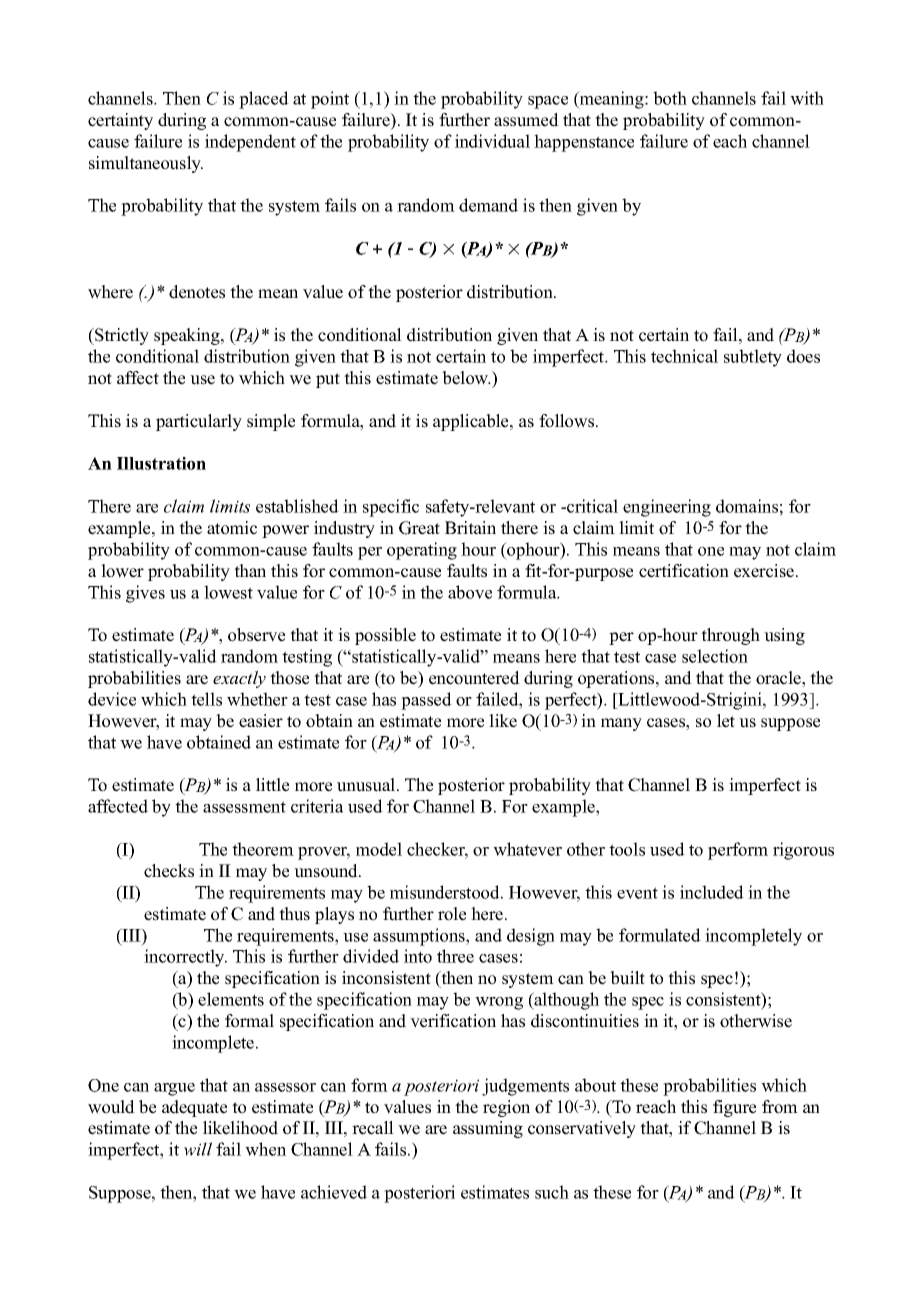 The height and width of the image is (1308, 924). Describe the element at coordinates (492, 141) in the image. I see `individual` at that location.
